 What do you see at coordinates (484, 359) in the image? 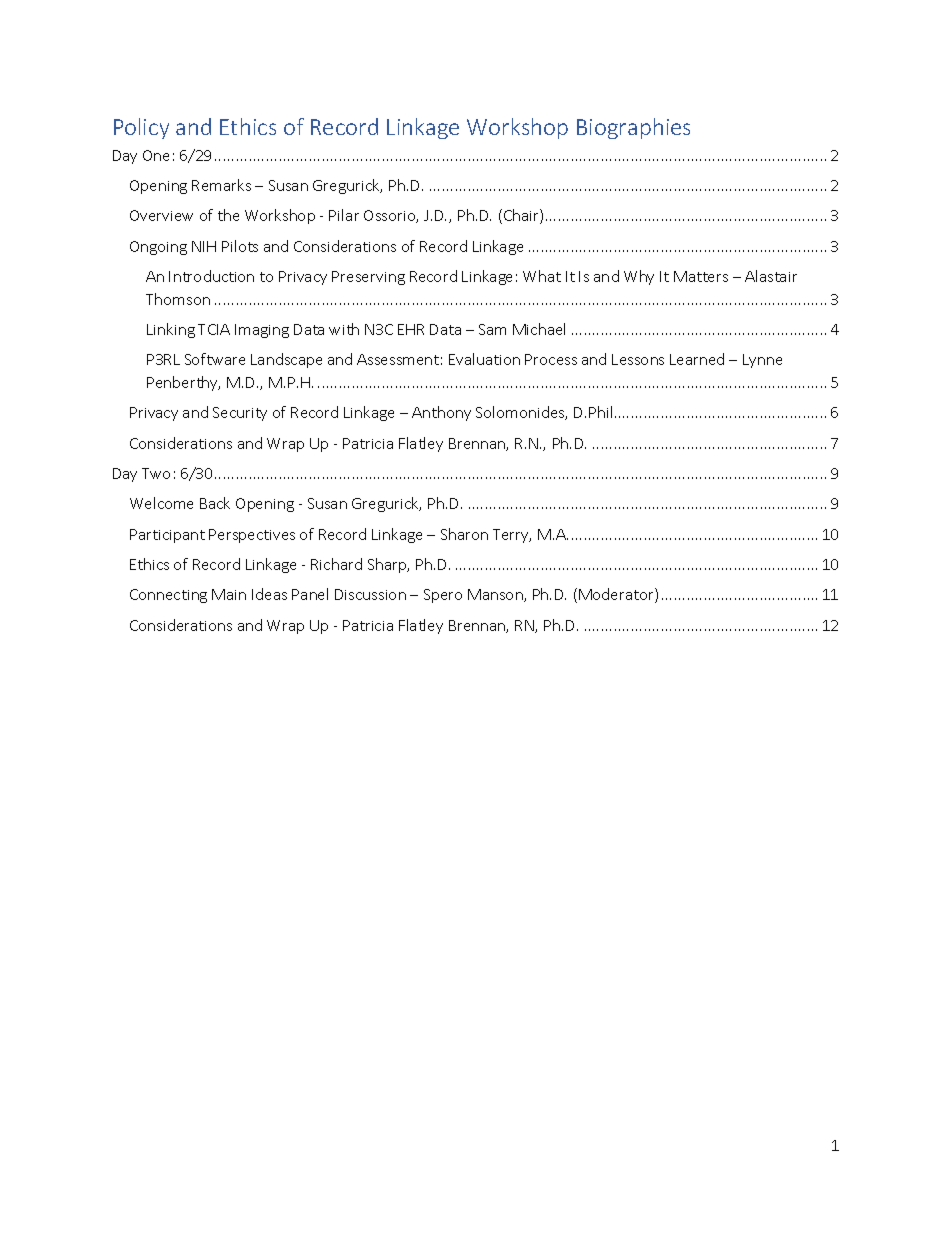
I see `Evaluation` at bounding box center [484, 359].
